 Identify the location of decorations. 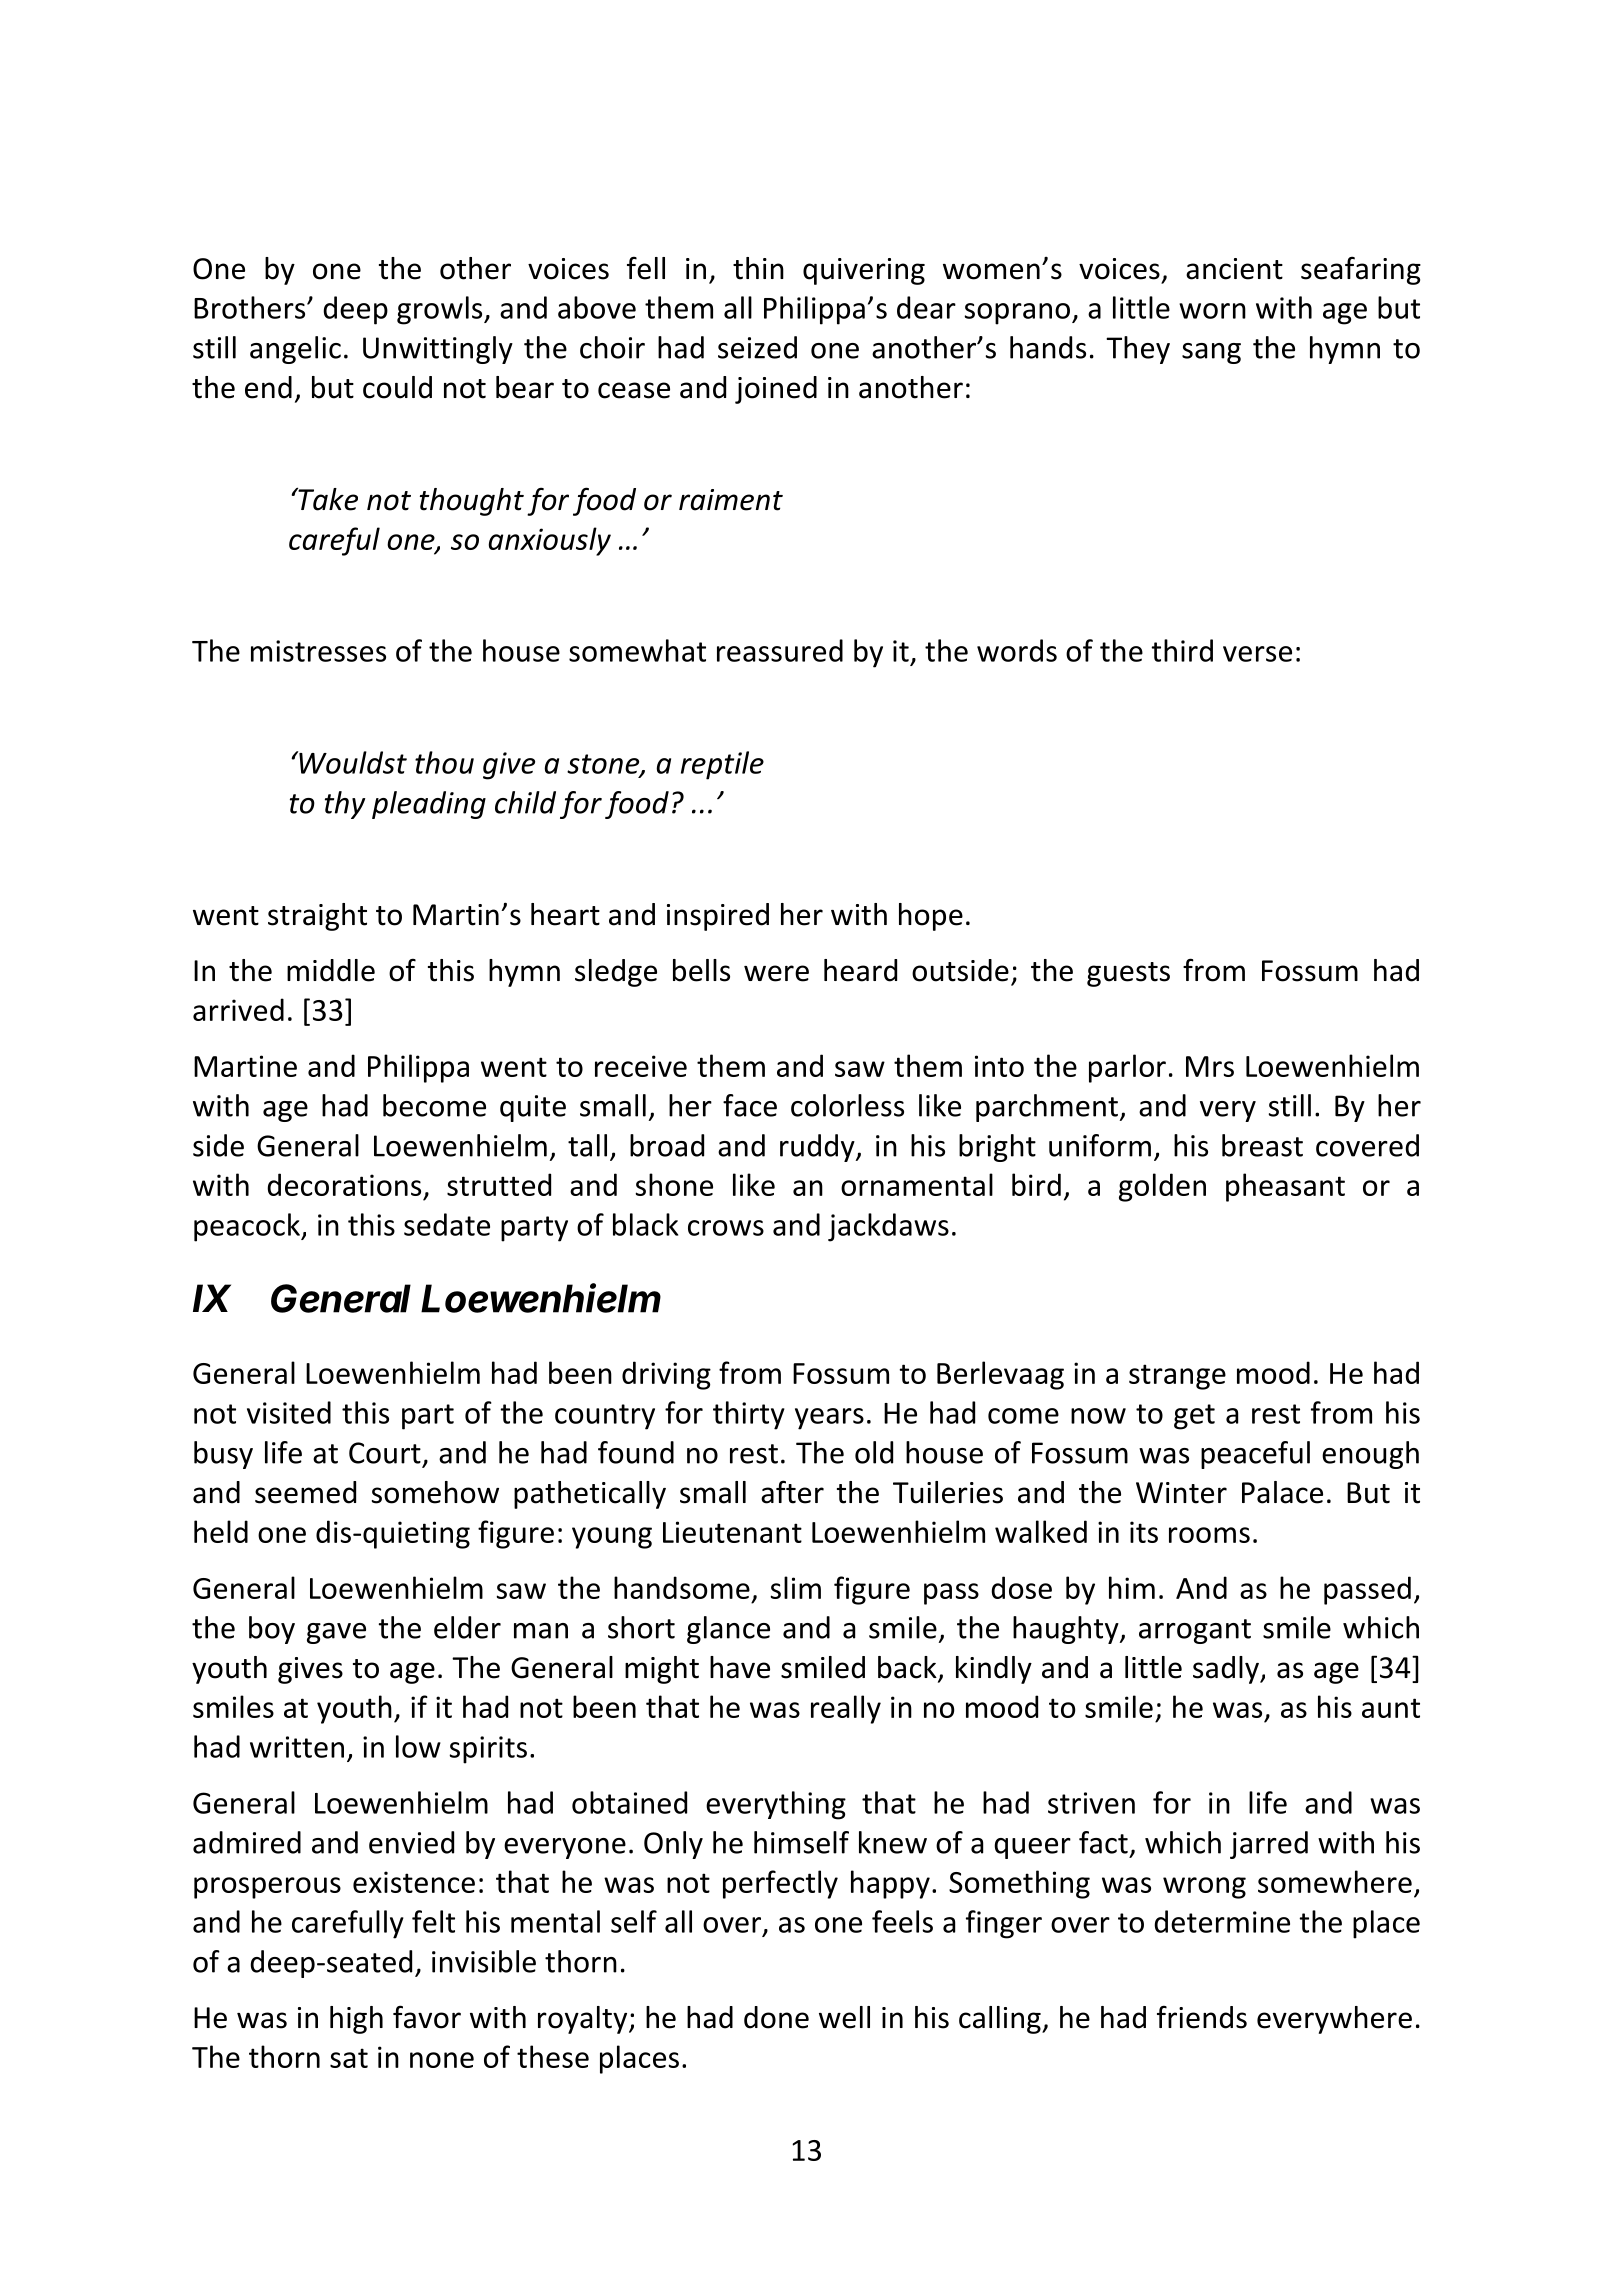
(344, 1184).
